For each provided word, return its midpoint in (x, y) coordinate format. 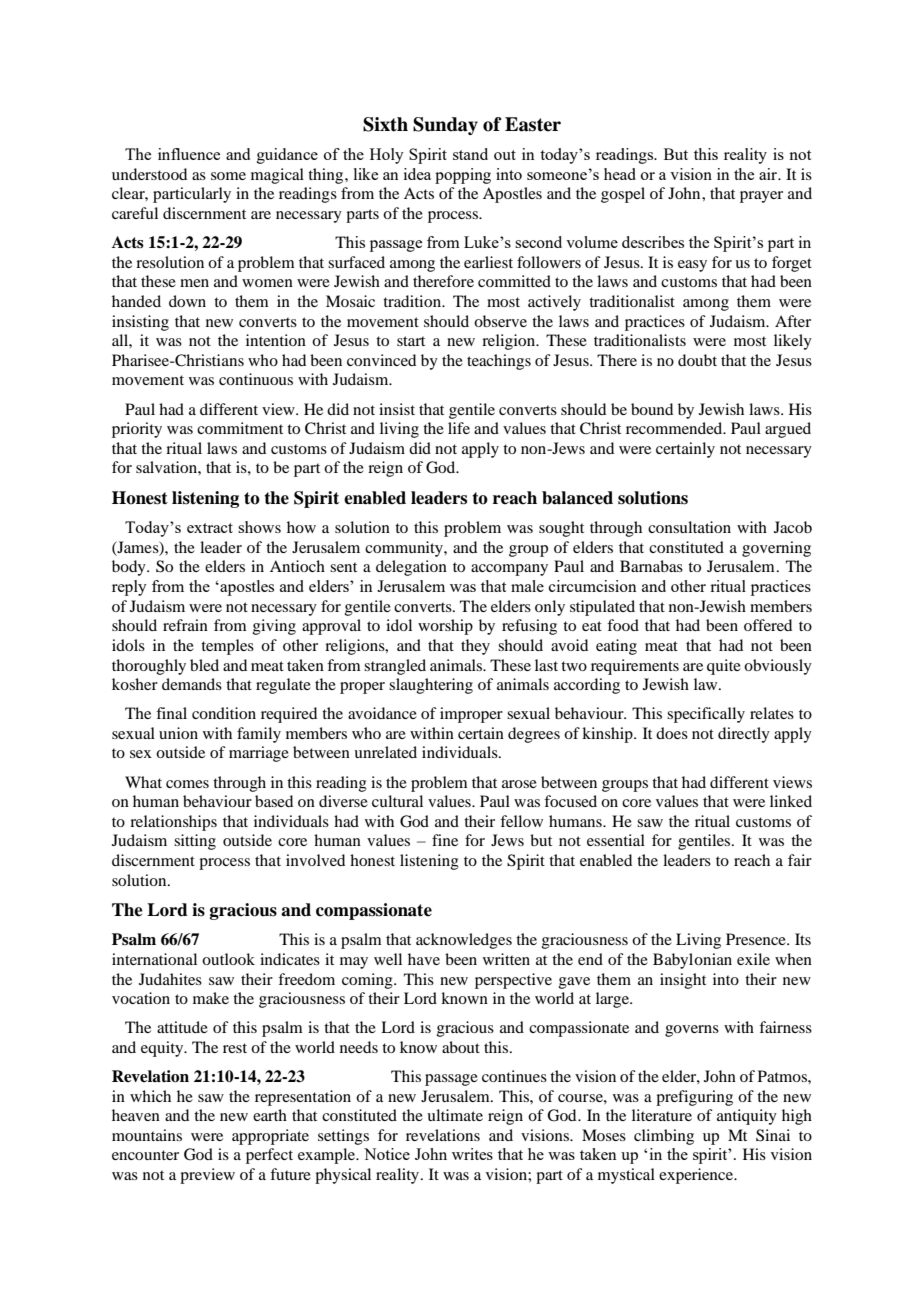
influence (189, 154)
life (459, 428)
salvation (167, 467)
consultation (689, 527)
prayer (761, 197)
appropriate (270, 1137)
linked (791, 801)
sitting (195, 842)
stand (470, 154)
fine (445, 840)
